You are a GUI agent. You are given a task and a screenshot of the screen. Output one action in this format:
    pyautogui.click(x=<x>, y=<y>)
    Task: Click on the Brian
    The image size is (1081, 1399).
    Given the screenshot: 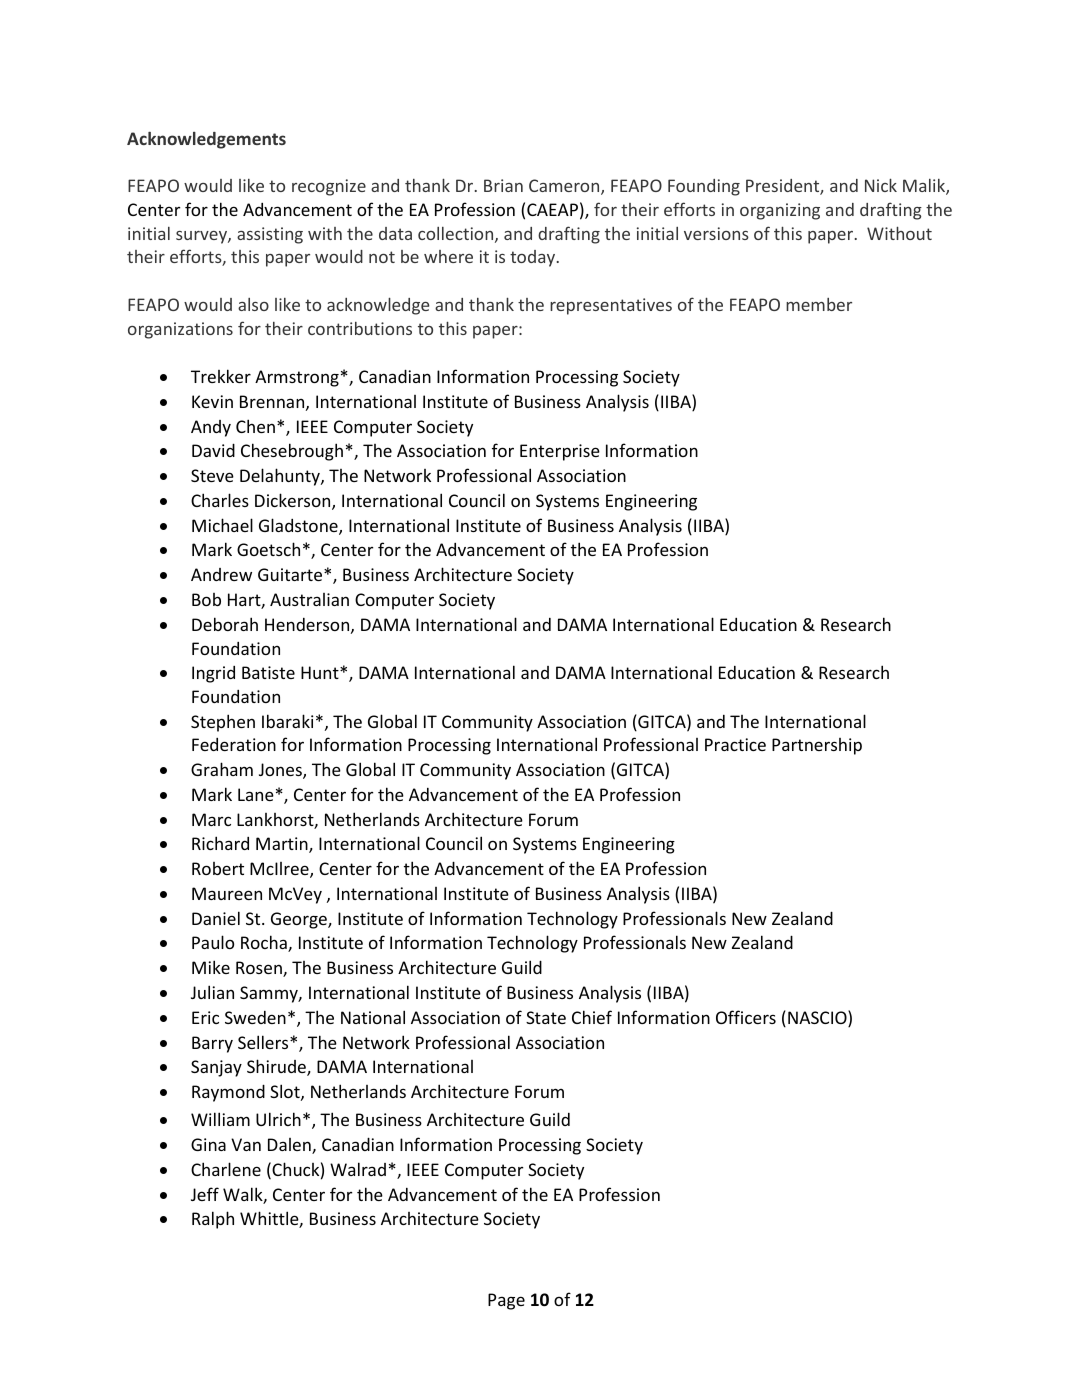 What is the action you would take?
    pyautogui.click(x=503, y=185)
